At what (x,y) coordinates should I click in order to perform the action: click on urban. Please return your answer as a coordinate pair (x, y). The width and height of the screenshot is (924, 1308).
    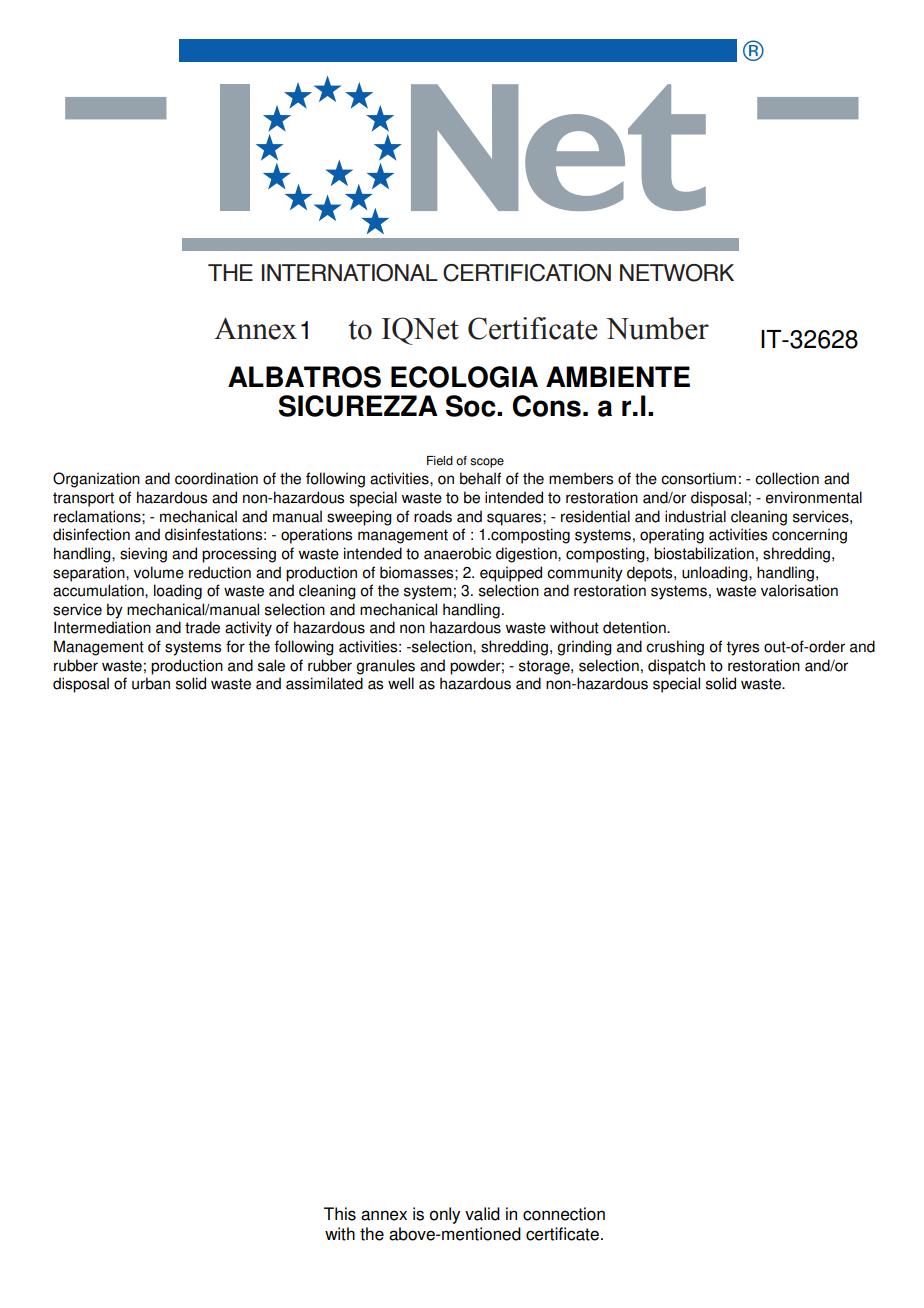
    Looking at the image, I should click on (151, 683).
